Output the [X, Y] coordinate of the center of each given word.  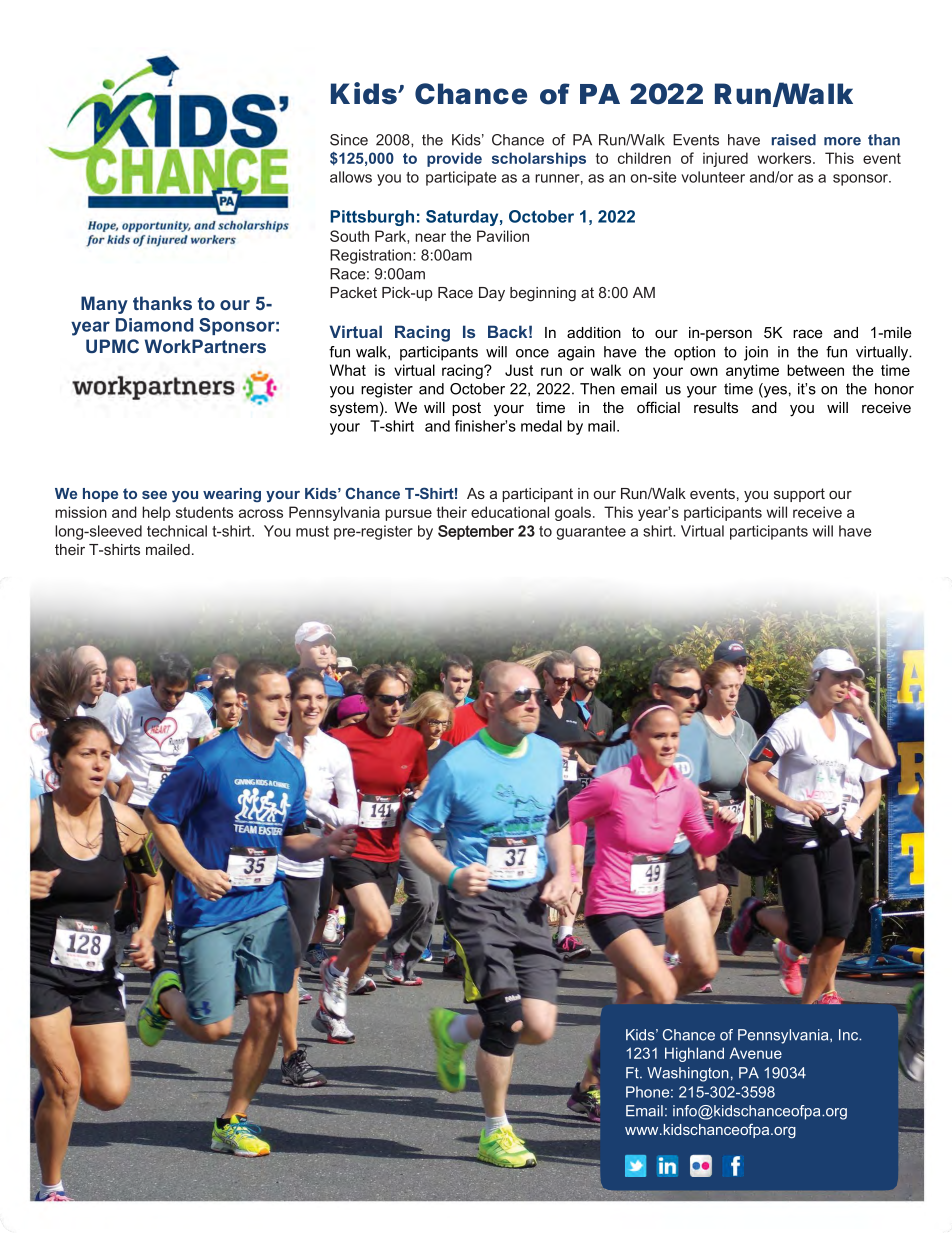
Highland [694, 1054]
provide [454, 159]
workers [786, 158]
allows [351, 177]
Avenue [755, 1053]
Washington [688, 1074]
